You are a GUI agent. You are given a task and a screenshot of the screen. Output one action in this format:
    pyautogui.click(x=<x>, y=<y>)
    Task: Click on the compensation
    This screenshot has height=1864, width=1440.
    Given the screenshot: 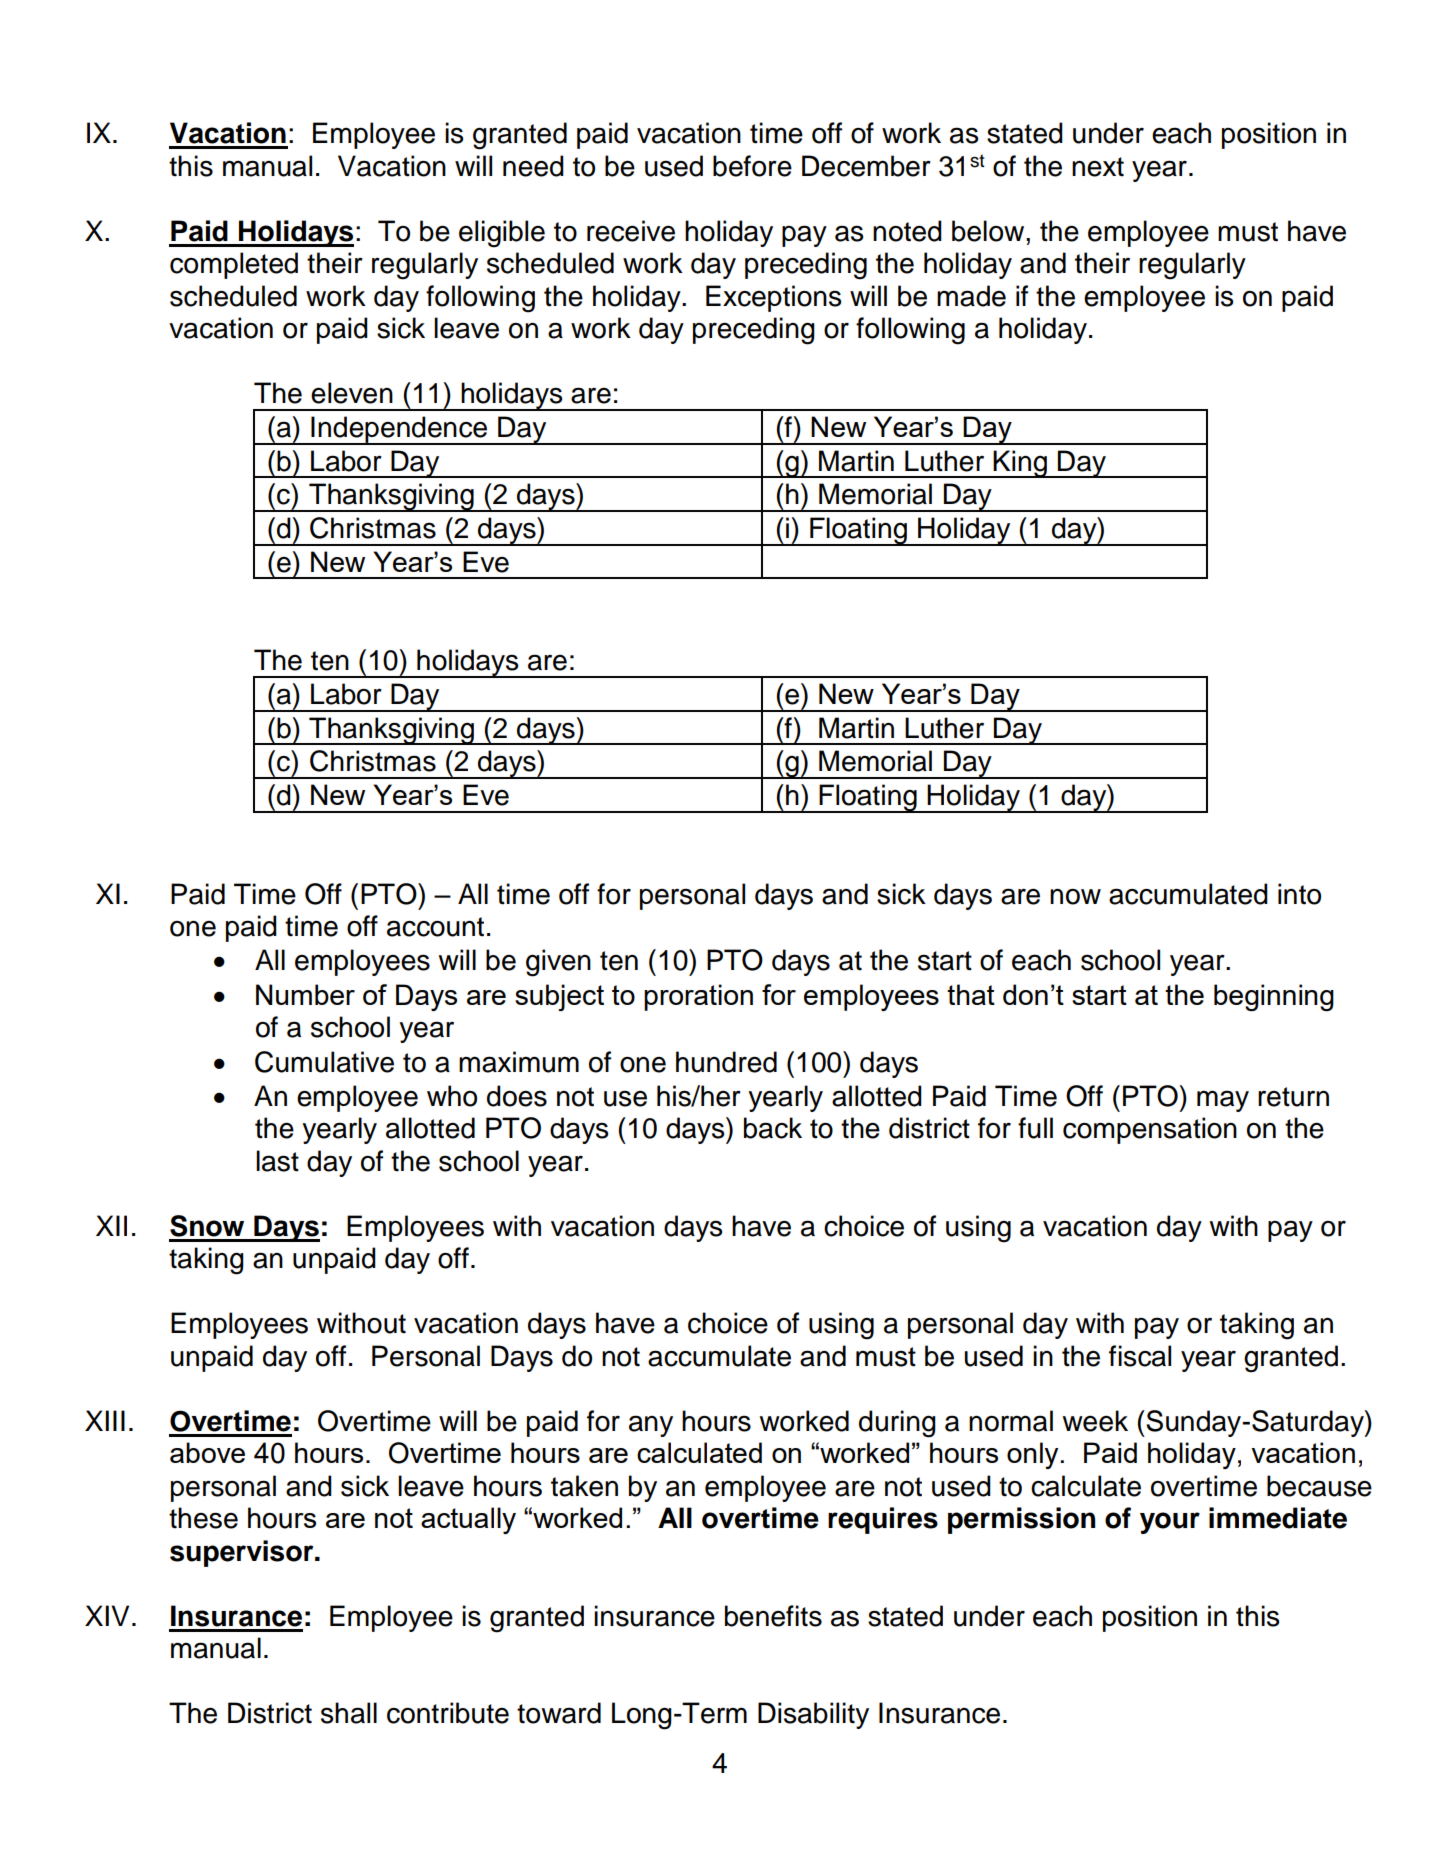 What is the action you would take?
    pyautogui.click(x=1150, y=1130)
